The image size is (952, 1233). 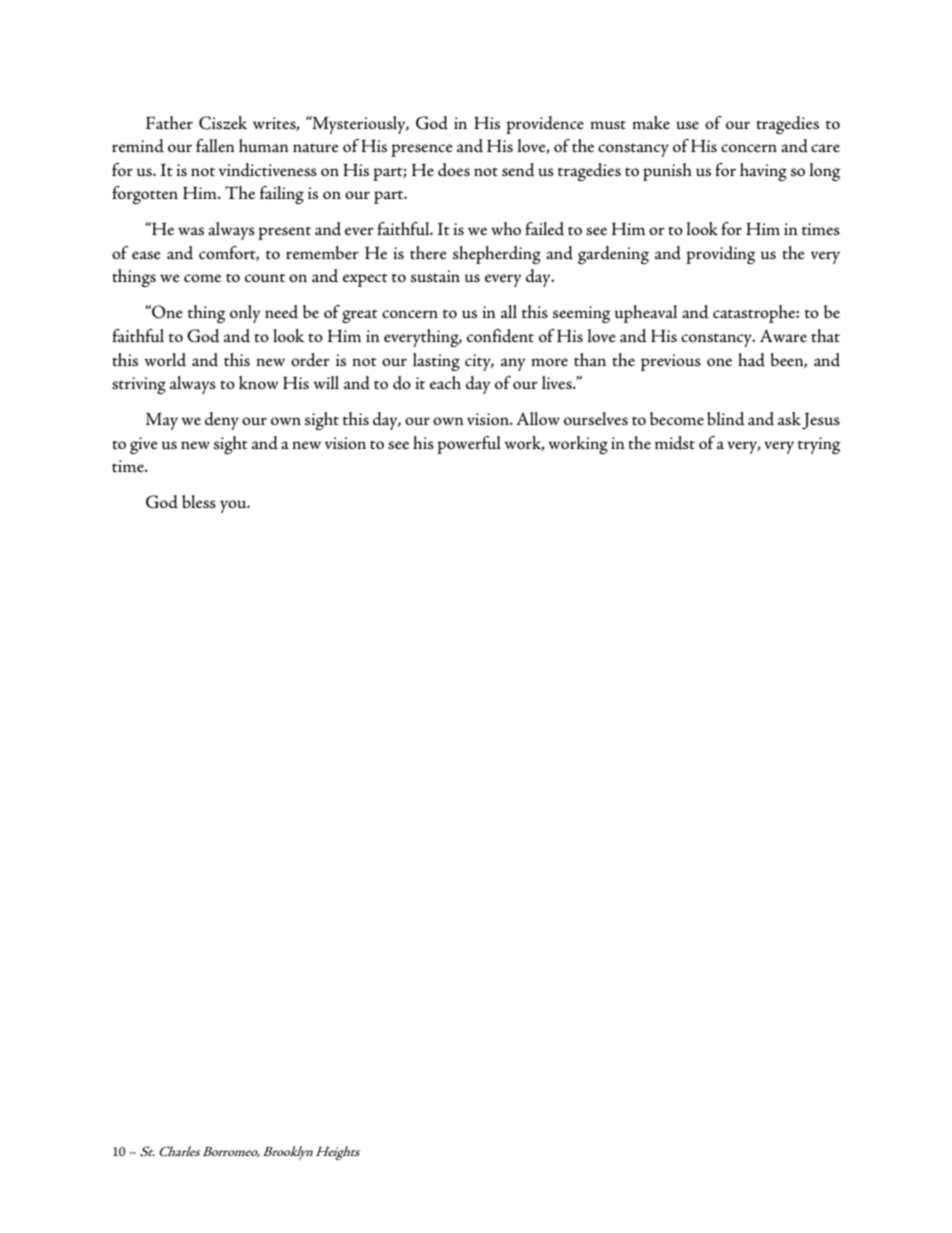 What do you see at coordinates (687, 125) in the document?
I see `use` at bounding box center [687, 125].
